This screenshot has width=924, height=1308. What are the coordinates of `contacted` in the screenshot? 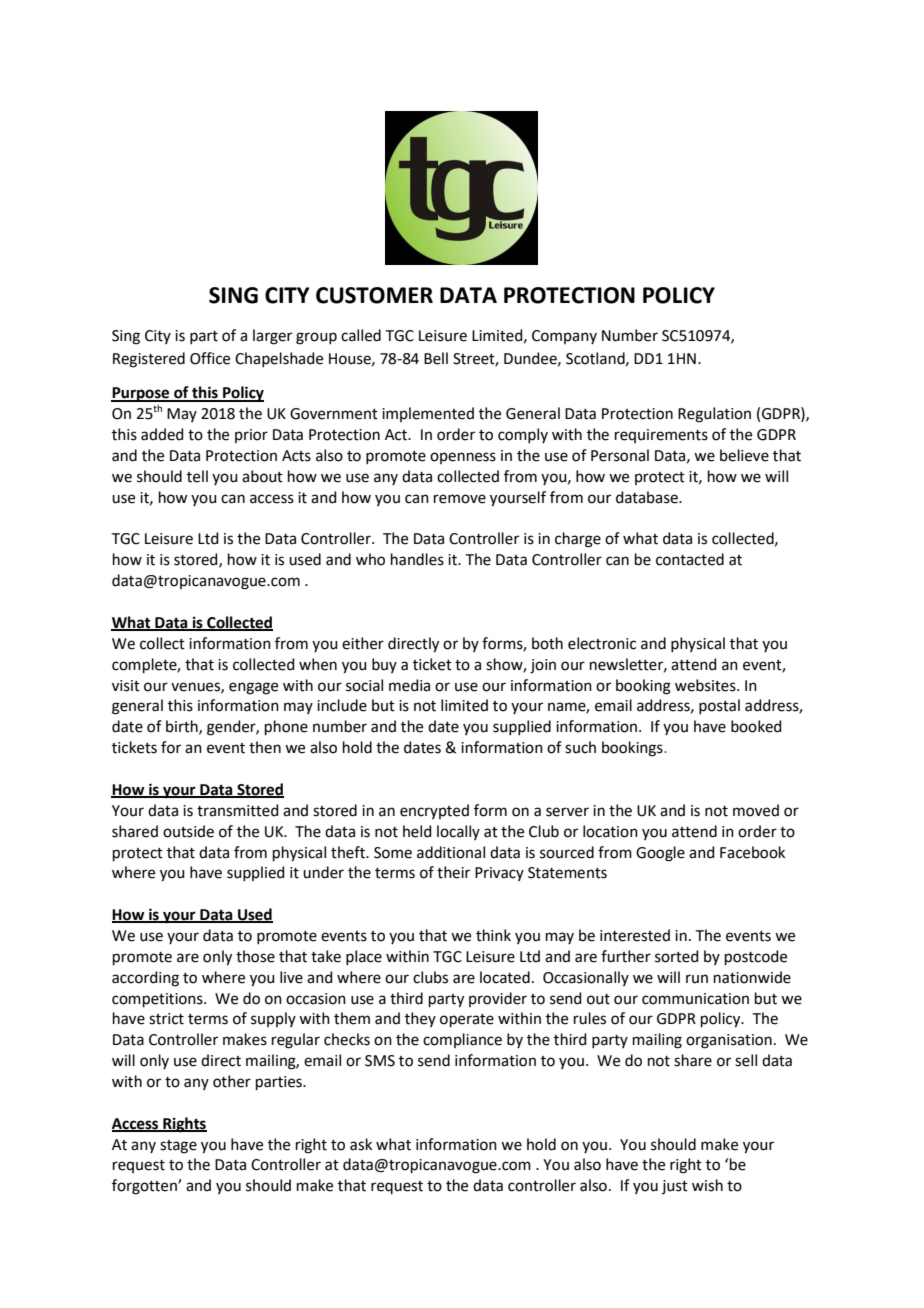 It's located at (690, 559).
